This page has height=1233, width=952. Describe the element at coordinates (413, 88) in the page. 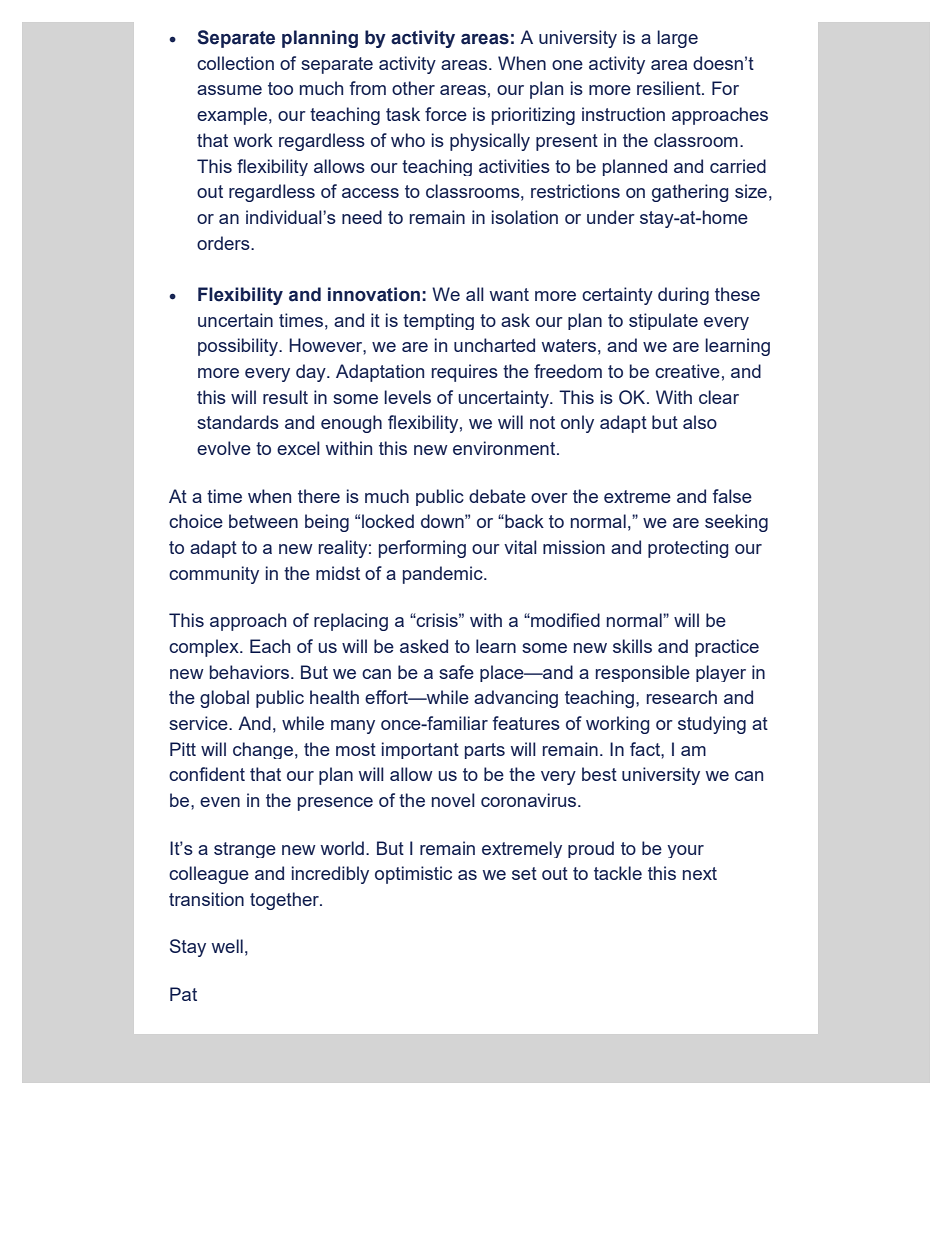

I see `other` at that location.
